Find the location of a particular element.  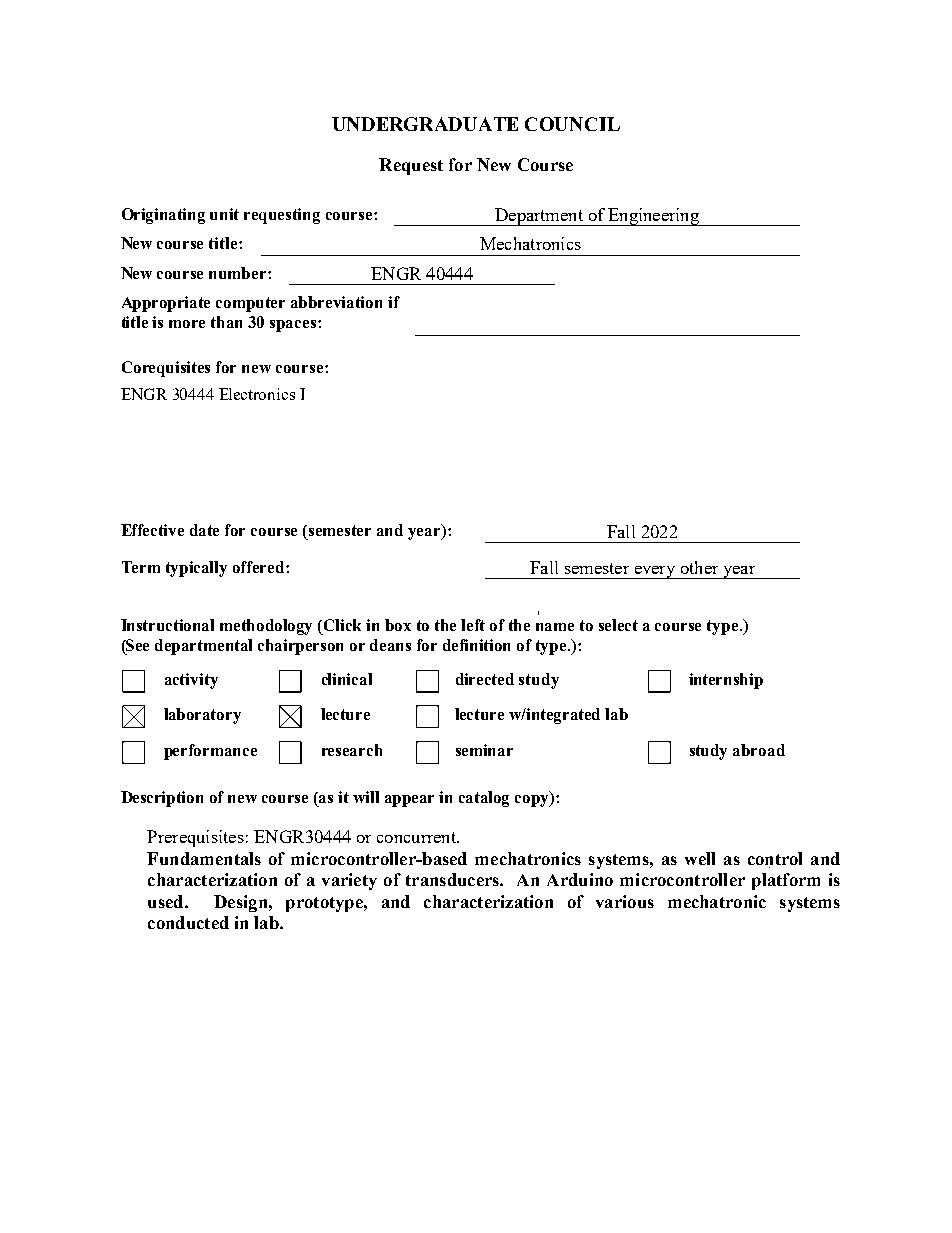

internship is located at coordinates (726, 681).
